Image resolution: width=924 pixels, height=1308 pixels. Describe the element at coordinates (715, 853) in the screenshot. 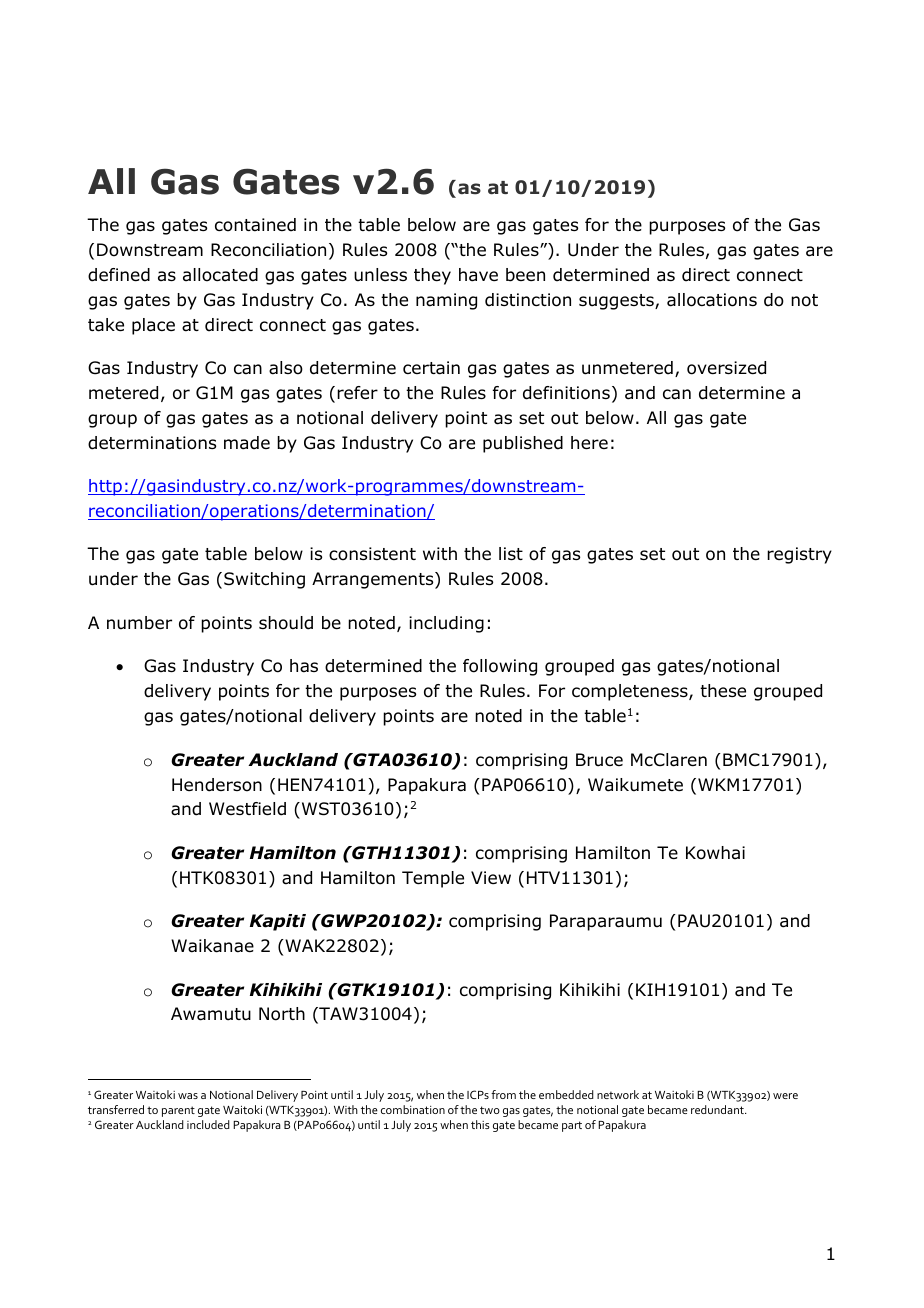

I see `Kowhai` at that location.
